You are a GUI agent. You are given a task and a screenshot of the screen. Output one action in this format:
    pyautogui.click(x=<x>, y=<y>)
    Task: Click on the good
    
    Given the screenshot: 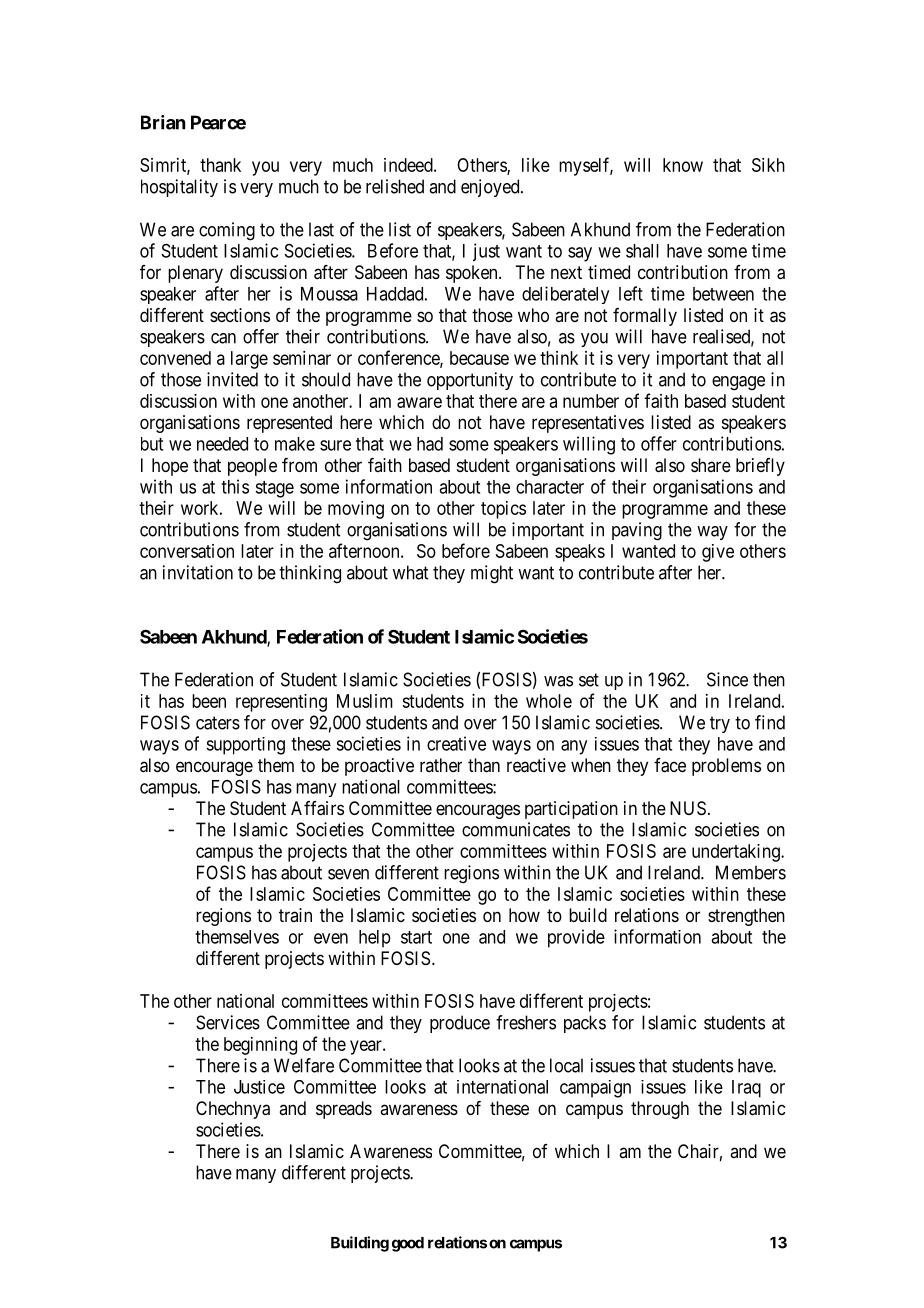 What is the action you would take?
    pyautogui.click(x=408, y=1244)
